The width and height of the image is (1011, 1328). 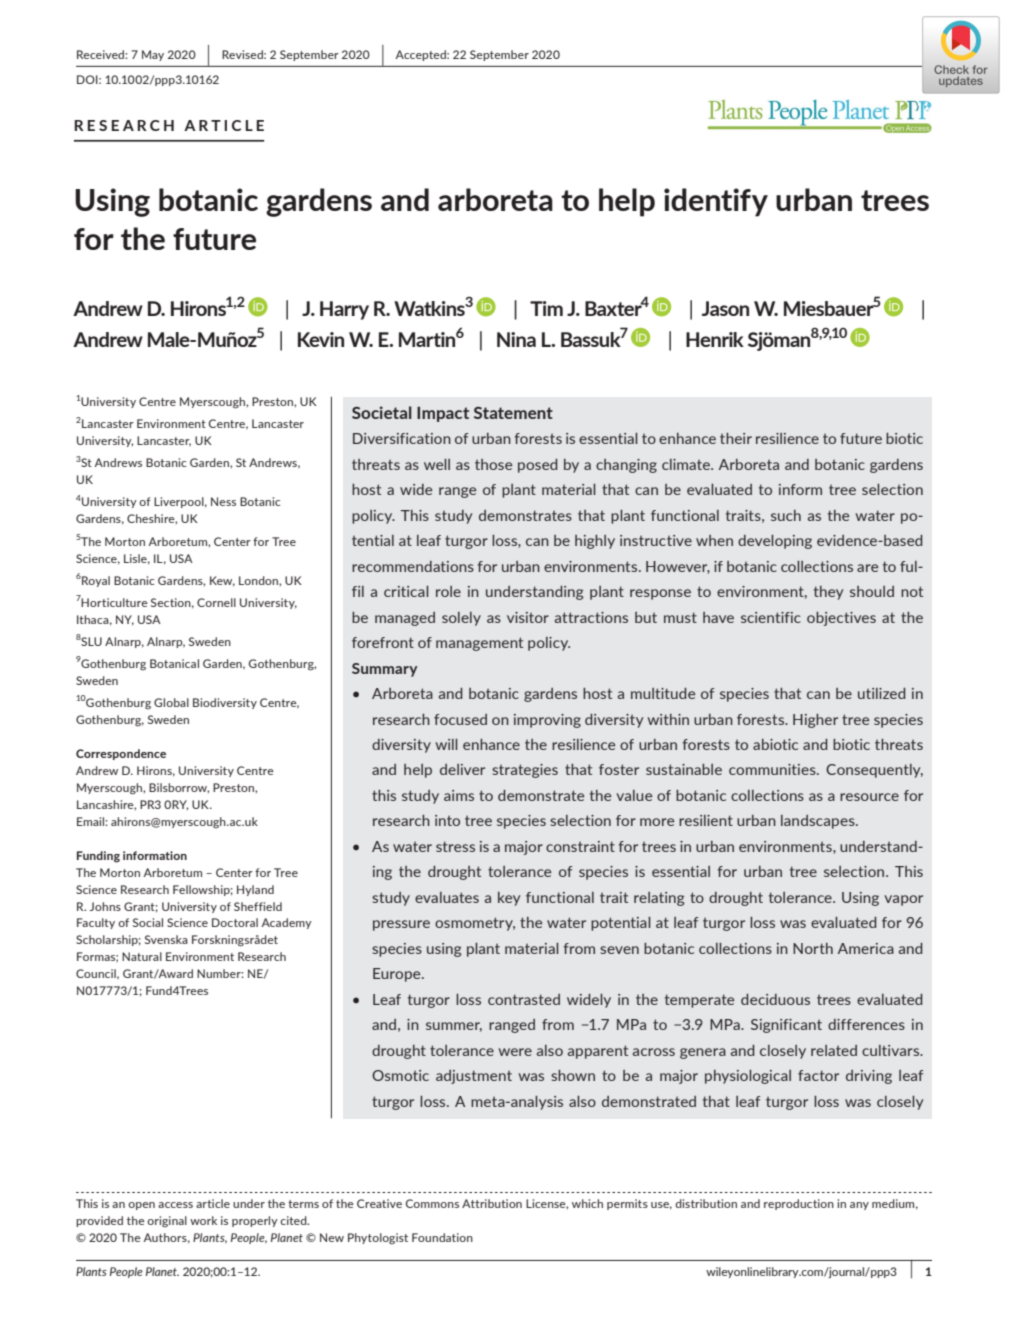 I want to click on Cornell, so click(x=216, y=602).
